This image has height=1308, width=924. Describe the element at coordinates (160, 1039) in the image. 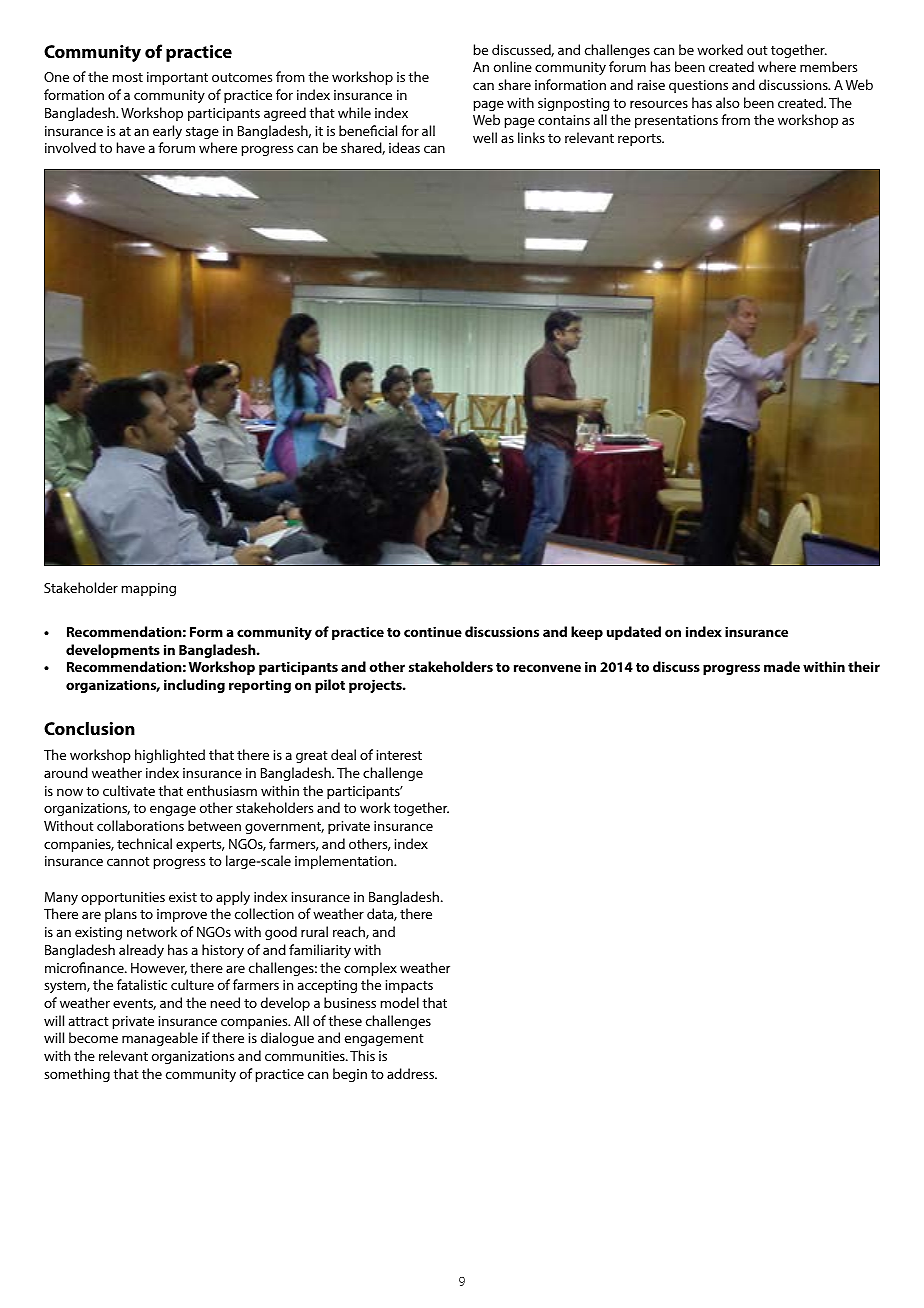

I see `manageable` at that location.
